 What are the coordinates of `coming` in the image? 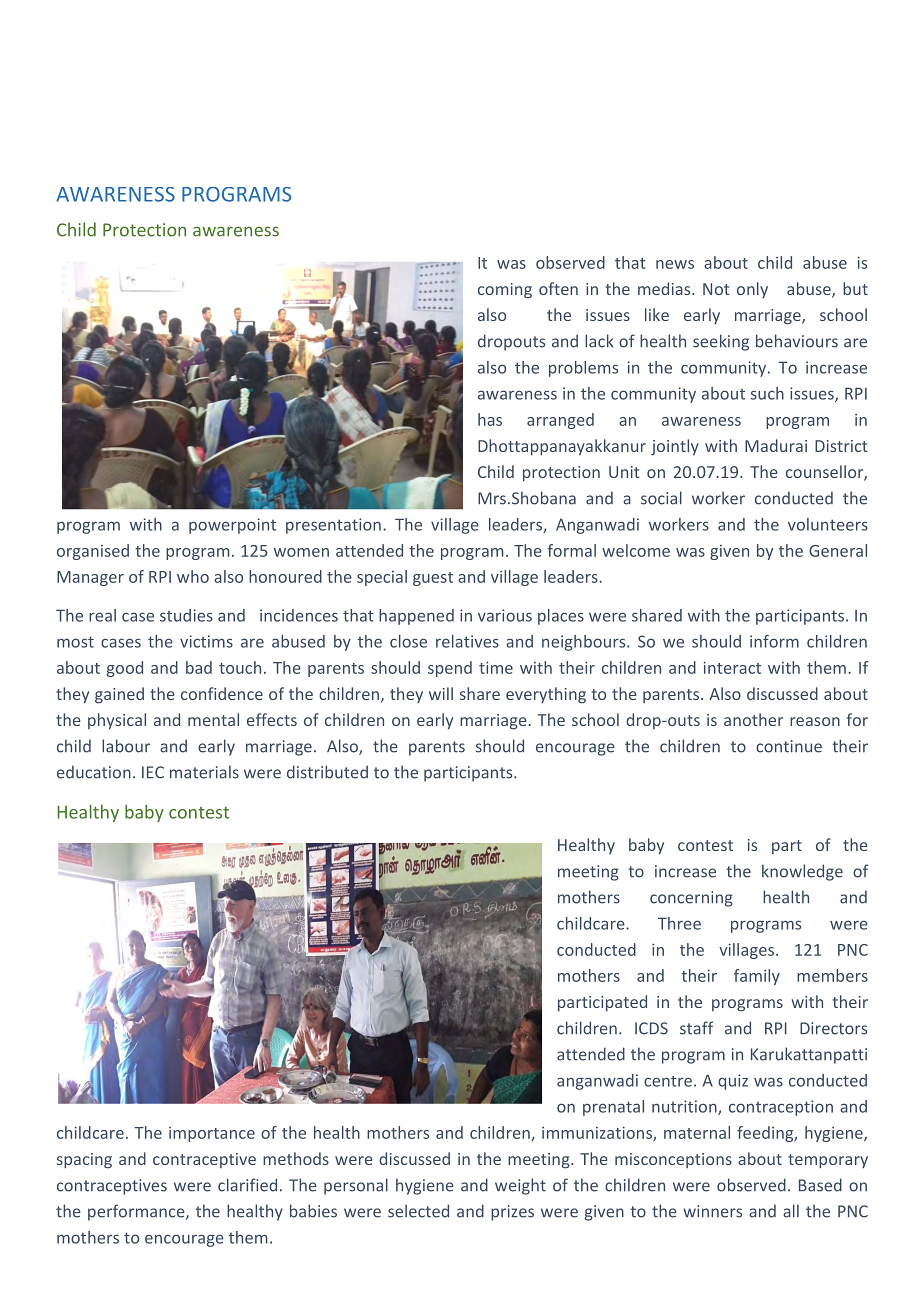 It's located at (505, 291).
